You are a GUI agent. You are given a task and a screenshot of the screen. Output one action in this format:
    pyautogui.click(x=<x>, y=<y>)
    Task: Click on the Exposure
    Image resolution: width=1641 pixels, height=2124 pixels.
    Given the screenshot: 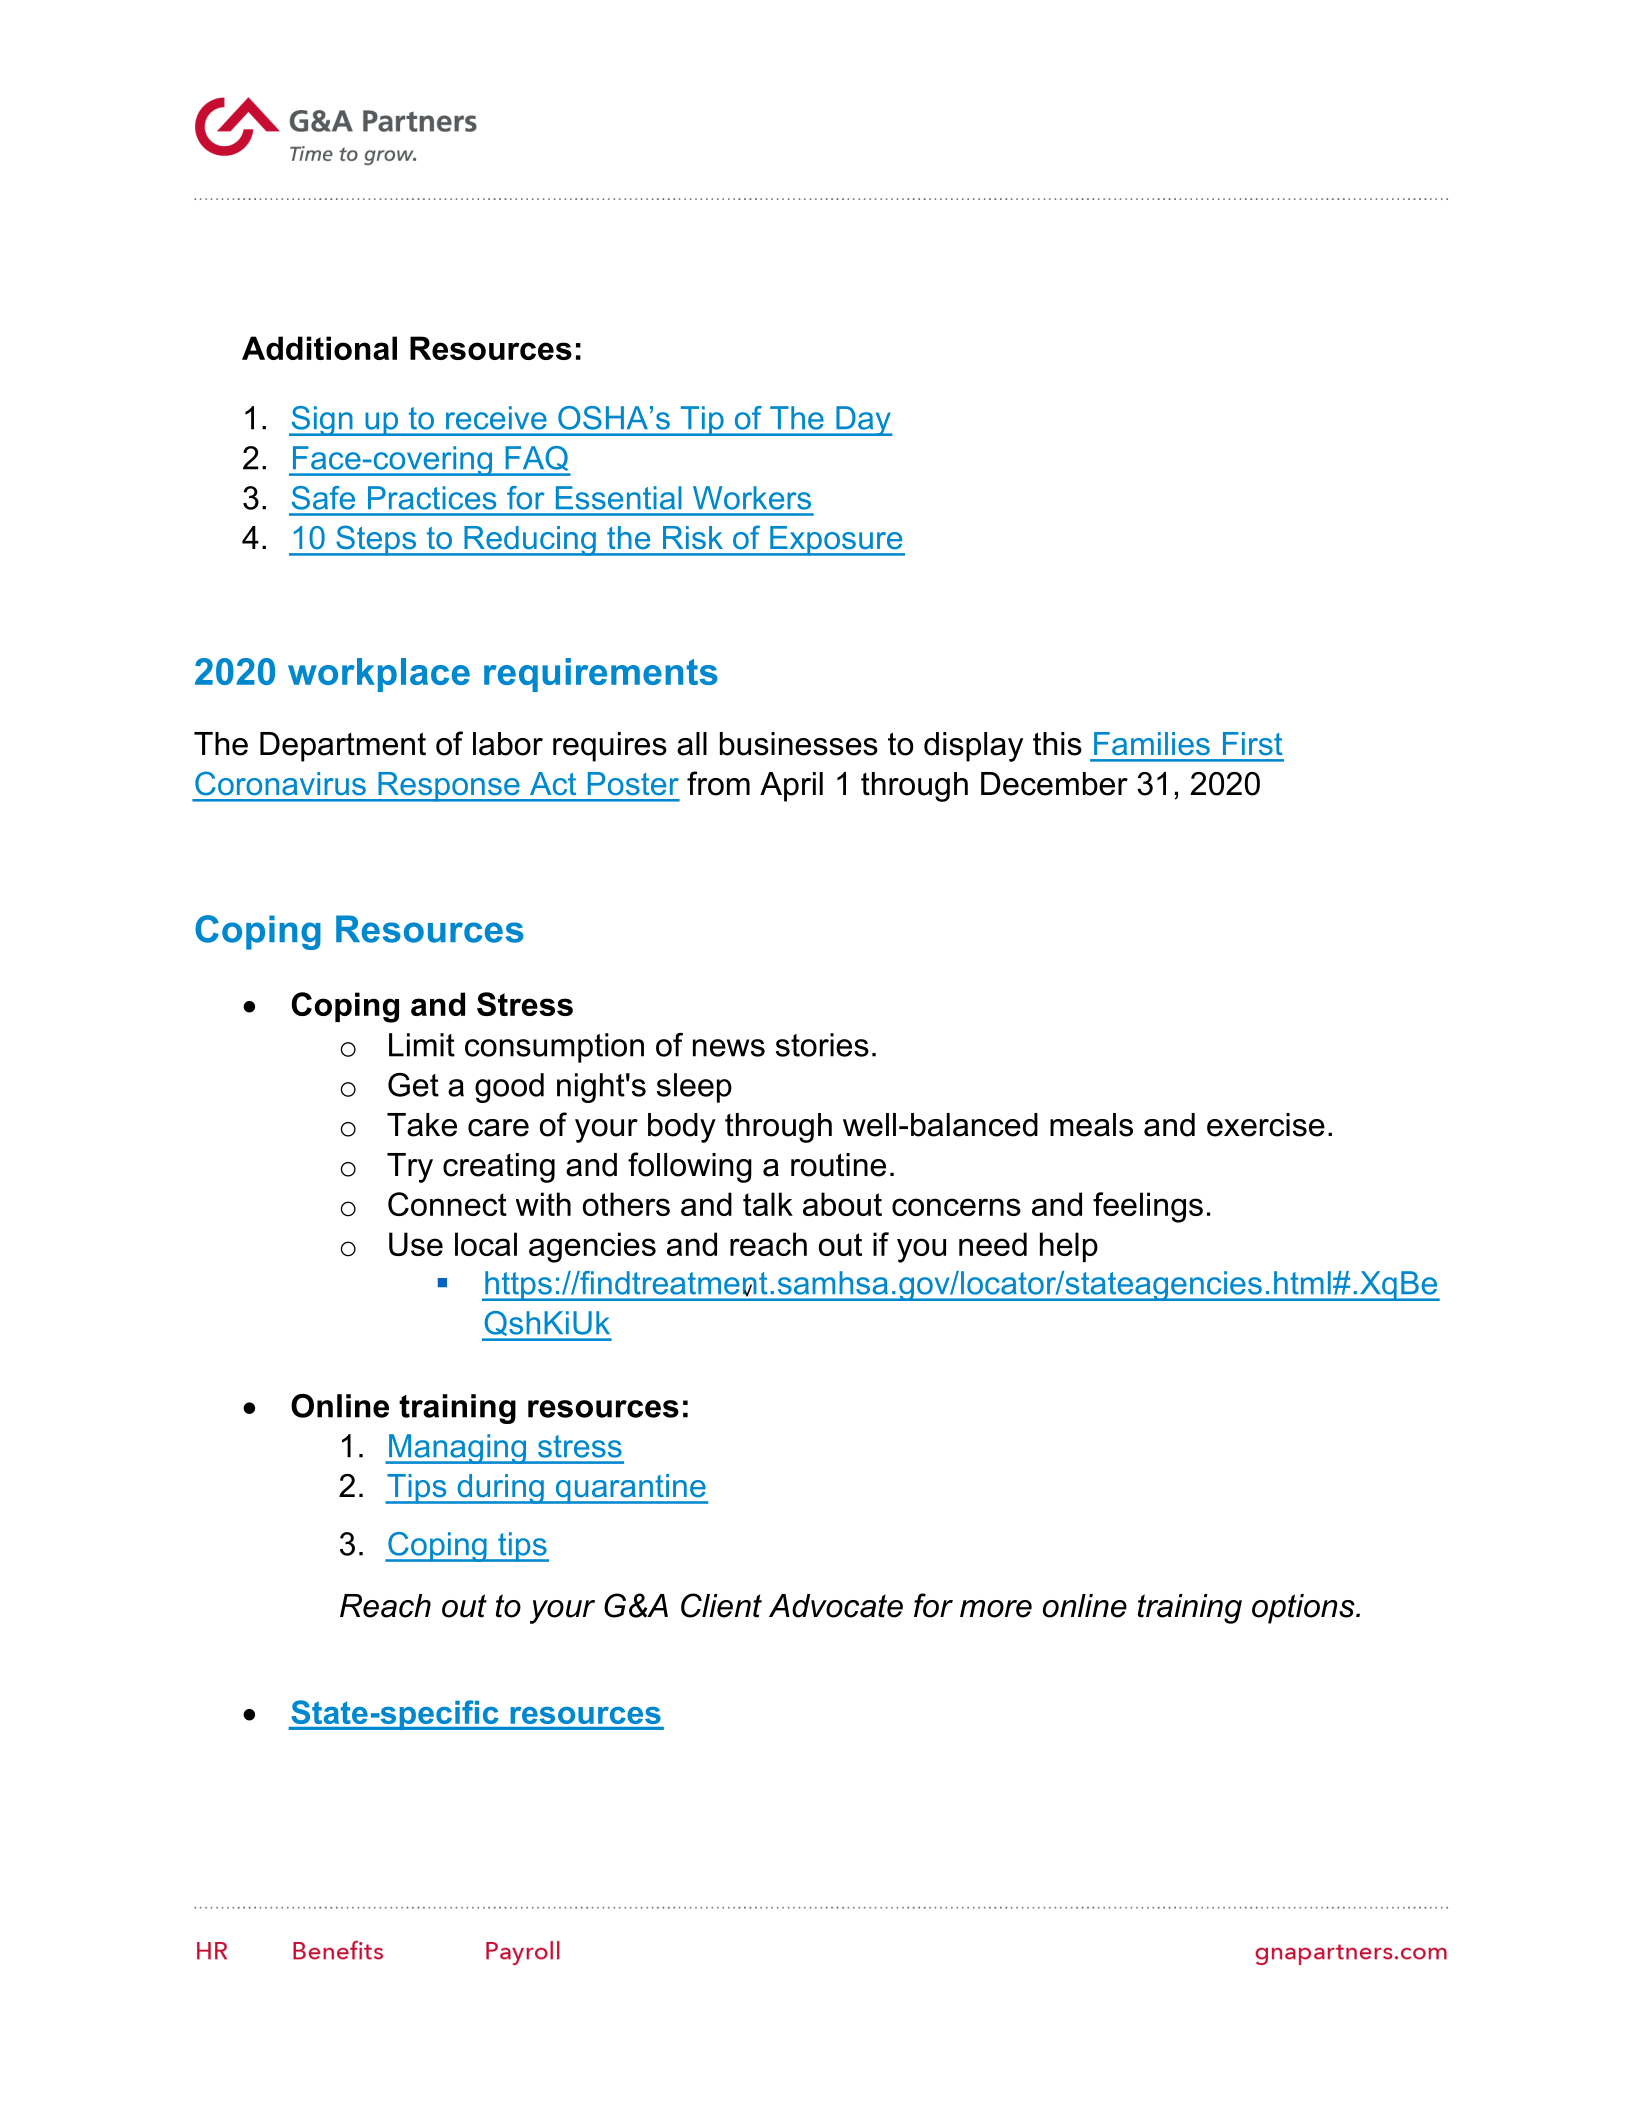 What is the action you would take?
    pyautogui.click(x=836, y=541)
